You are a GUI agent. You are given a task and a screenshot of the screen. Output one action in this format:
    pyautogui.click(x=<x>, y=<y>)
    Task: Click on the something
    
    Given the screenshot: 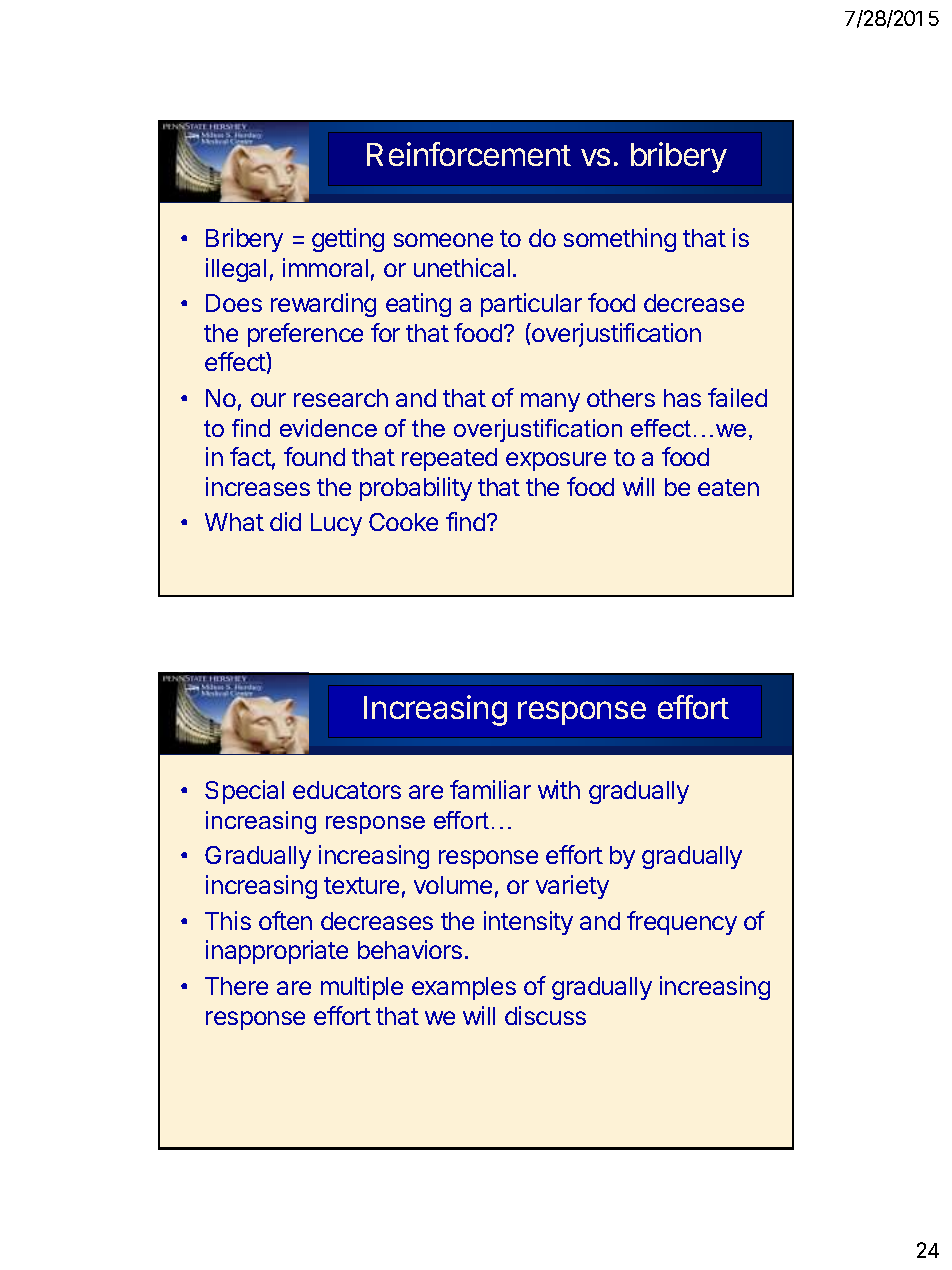 What is the action you would take?
    pyautogui.click(x=620, y=240)
